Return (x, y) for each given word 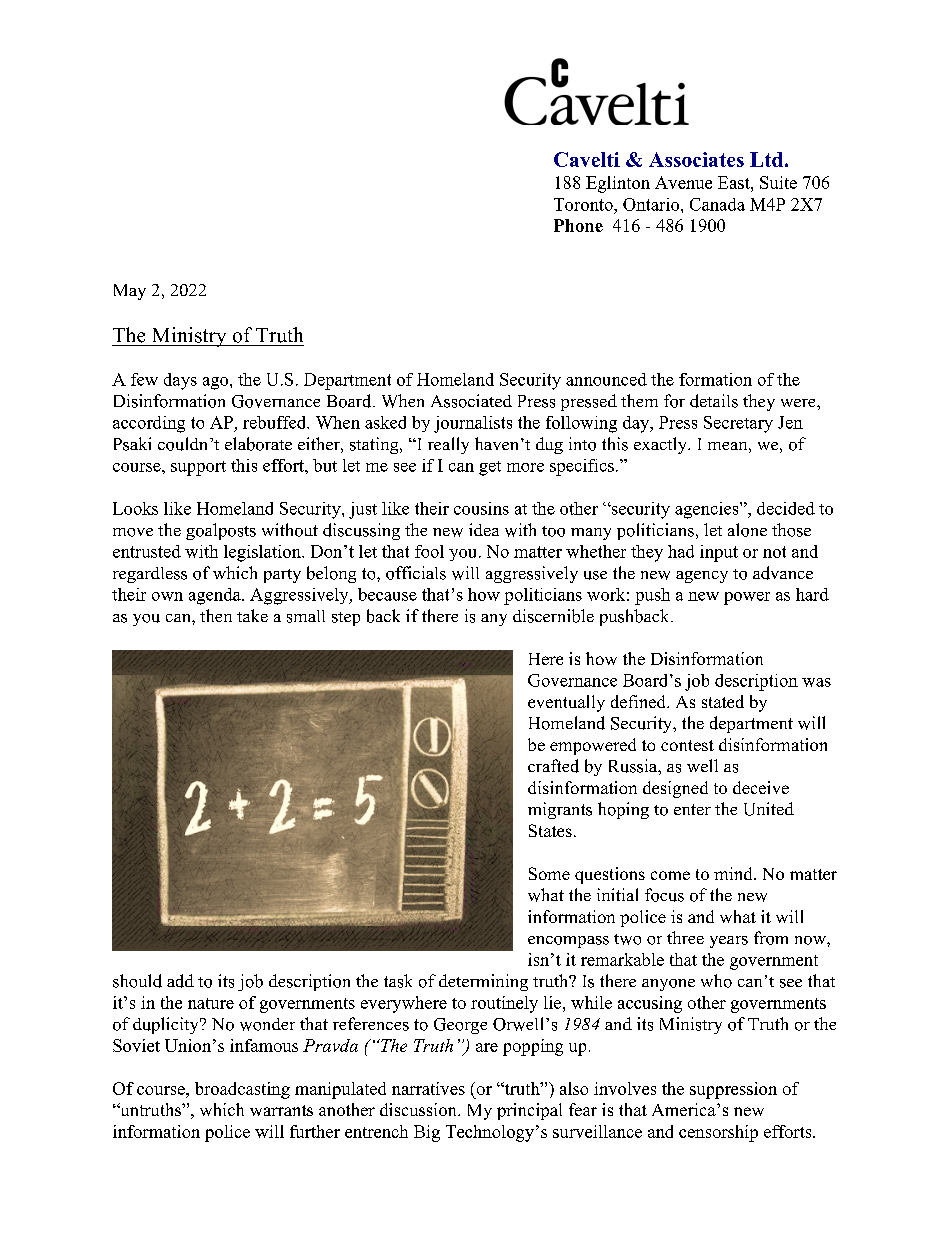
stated (723, 701)
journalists (473, 424)
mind (734, 873)
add (180, 981)
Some (549, 873)
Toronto (584, 204)
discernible (553, 616)
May (130, 292)
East (735, 182)
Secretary (738, 424)
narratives (428, 1088)
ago (217, 383)
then (216, 615)
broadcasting (242, 1090)
